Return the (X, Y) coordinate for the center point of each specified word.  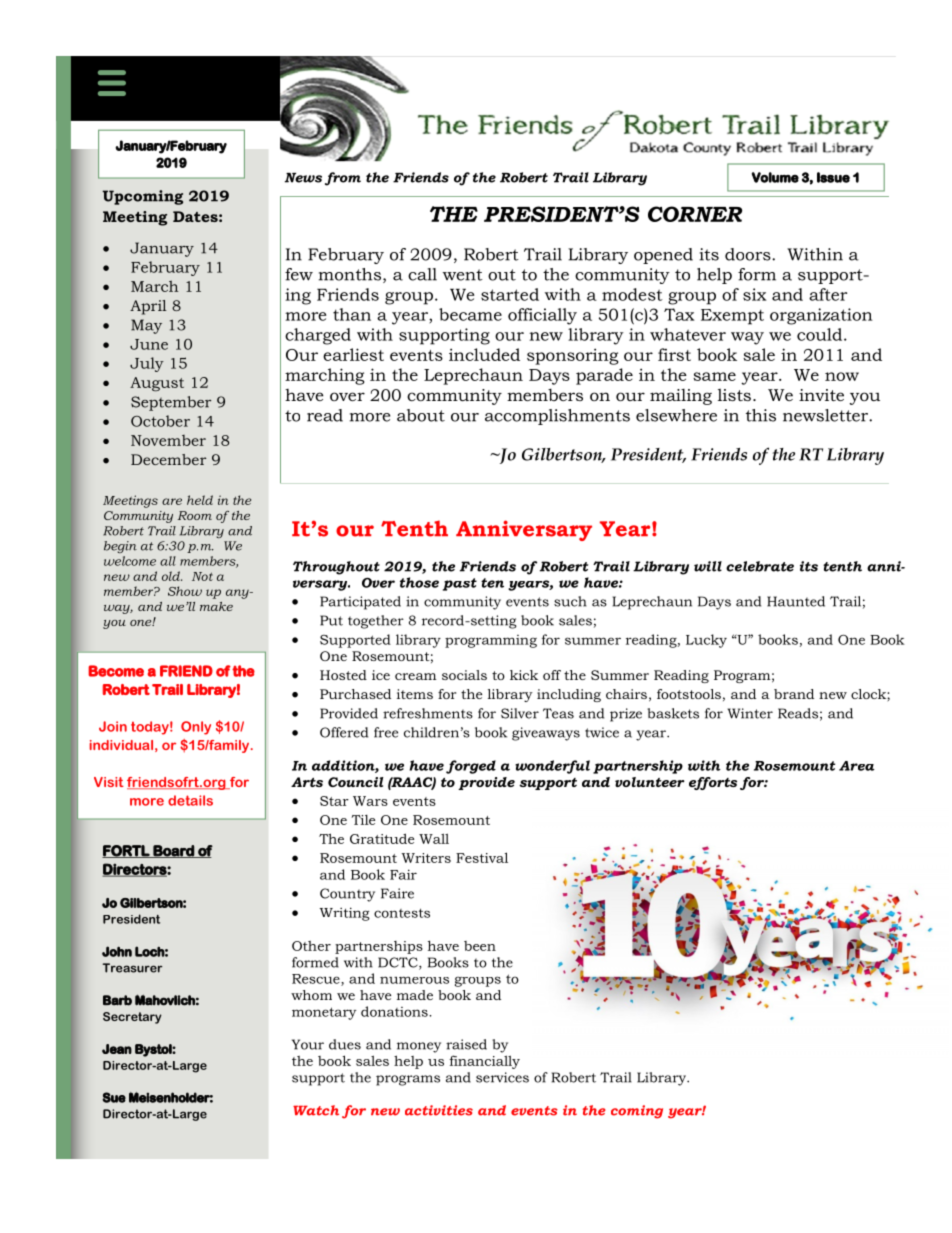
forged (471, 767)
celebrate (760, 566)
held (200, 500)
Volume (775, 177)
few (299, 274)
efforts (713, 783)
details (190, 800)
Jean (117, 1049)
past (460, 584)
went (462, 275)
